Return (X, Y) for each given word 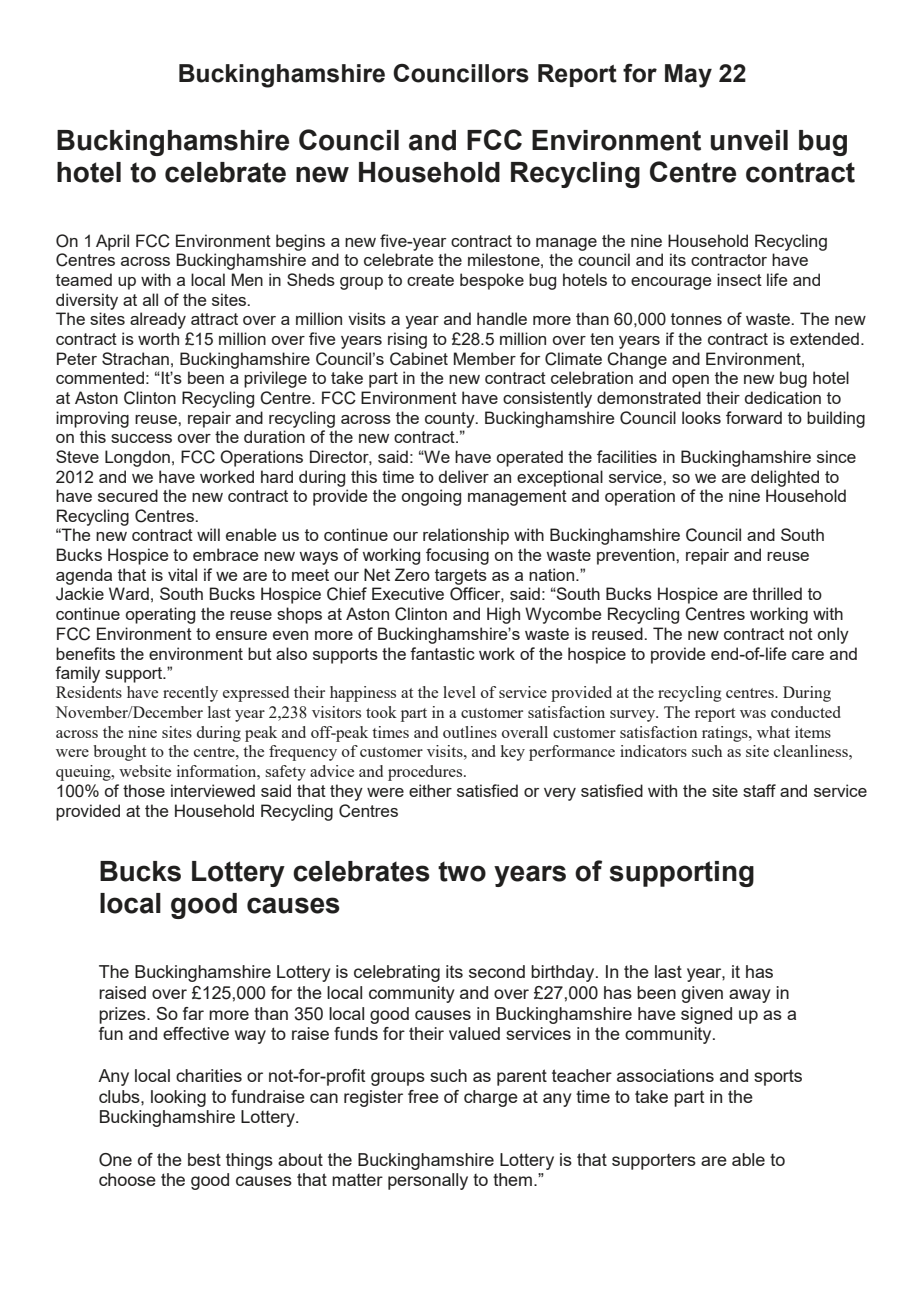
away (749, 996)
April (112, 242)
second (497, 971)
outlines (470, 732)
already (158, 320)
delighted (785, 478)
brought (119, 753)
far (193, 1013)
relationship (466, 536)
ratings (726, 734)
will (208, 534)
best (204, 1159)
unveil (749, 140)
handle (502, 318)
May (688, 76)
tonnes (696, 319)
